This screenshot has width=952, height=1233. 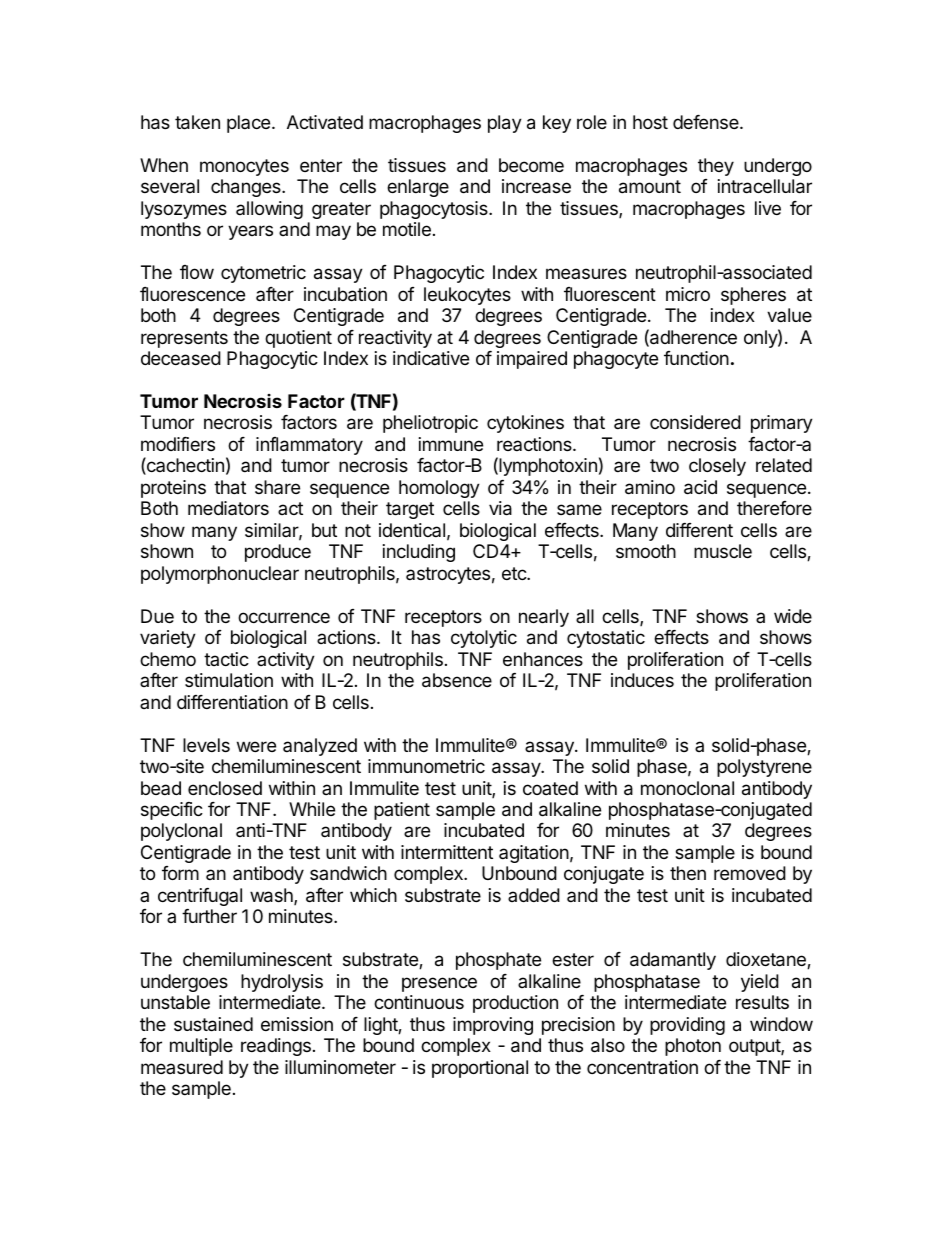 I want to click on sustained, so click(x=213, y=1024).
